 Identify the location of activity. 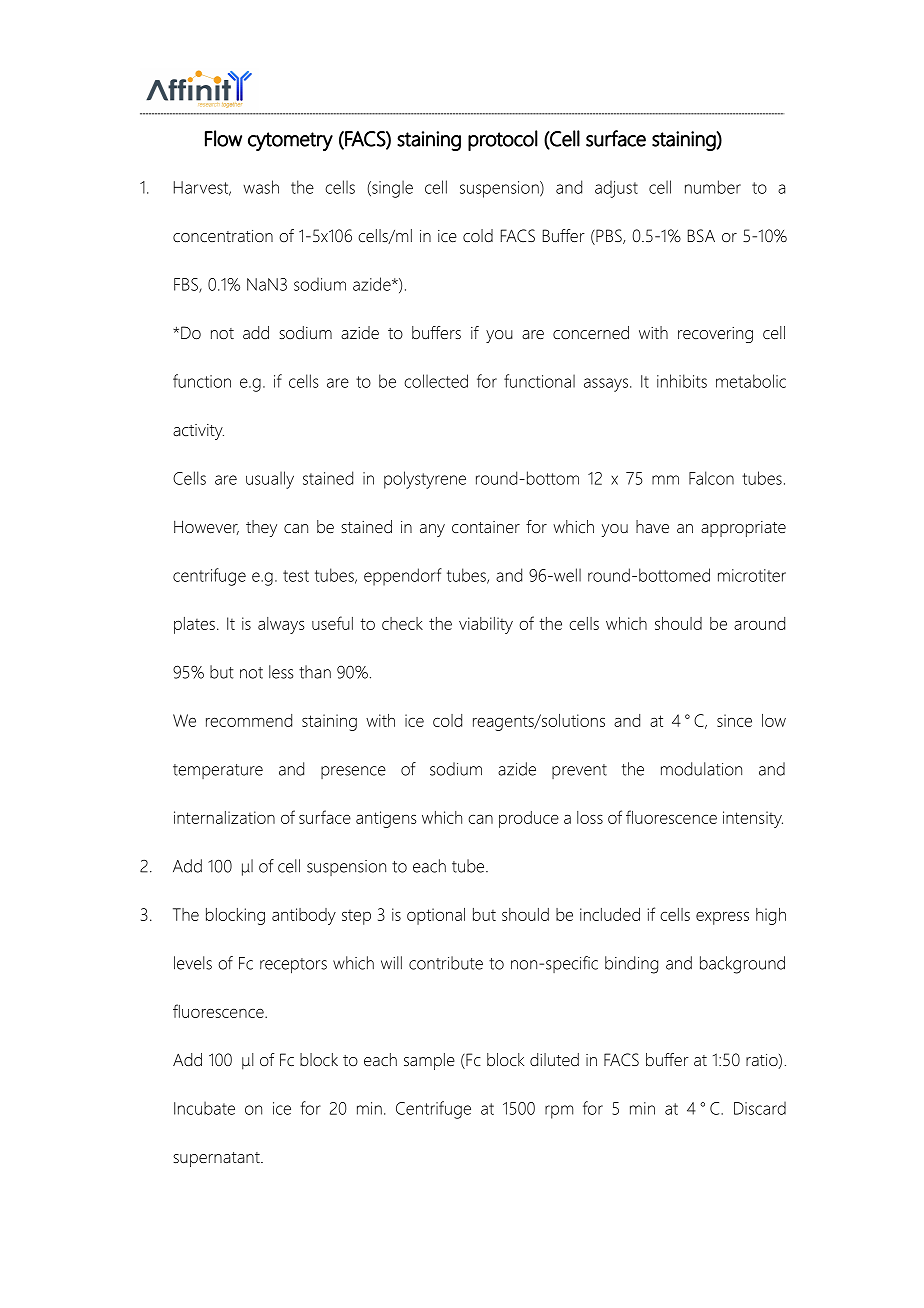
(198, 432).
